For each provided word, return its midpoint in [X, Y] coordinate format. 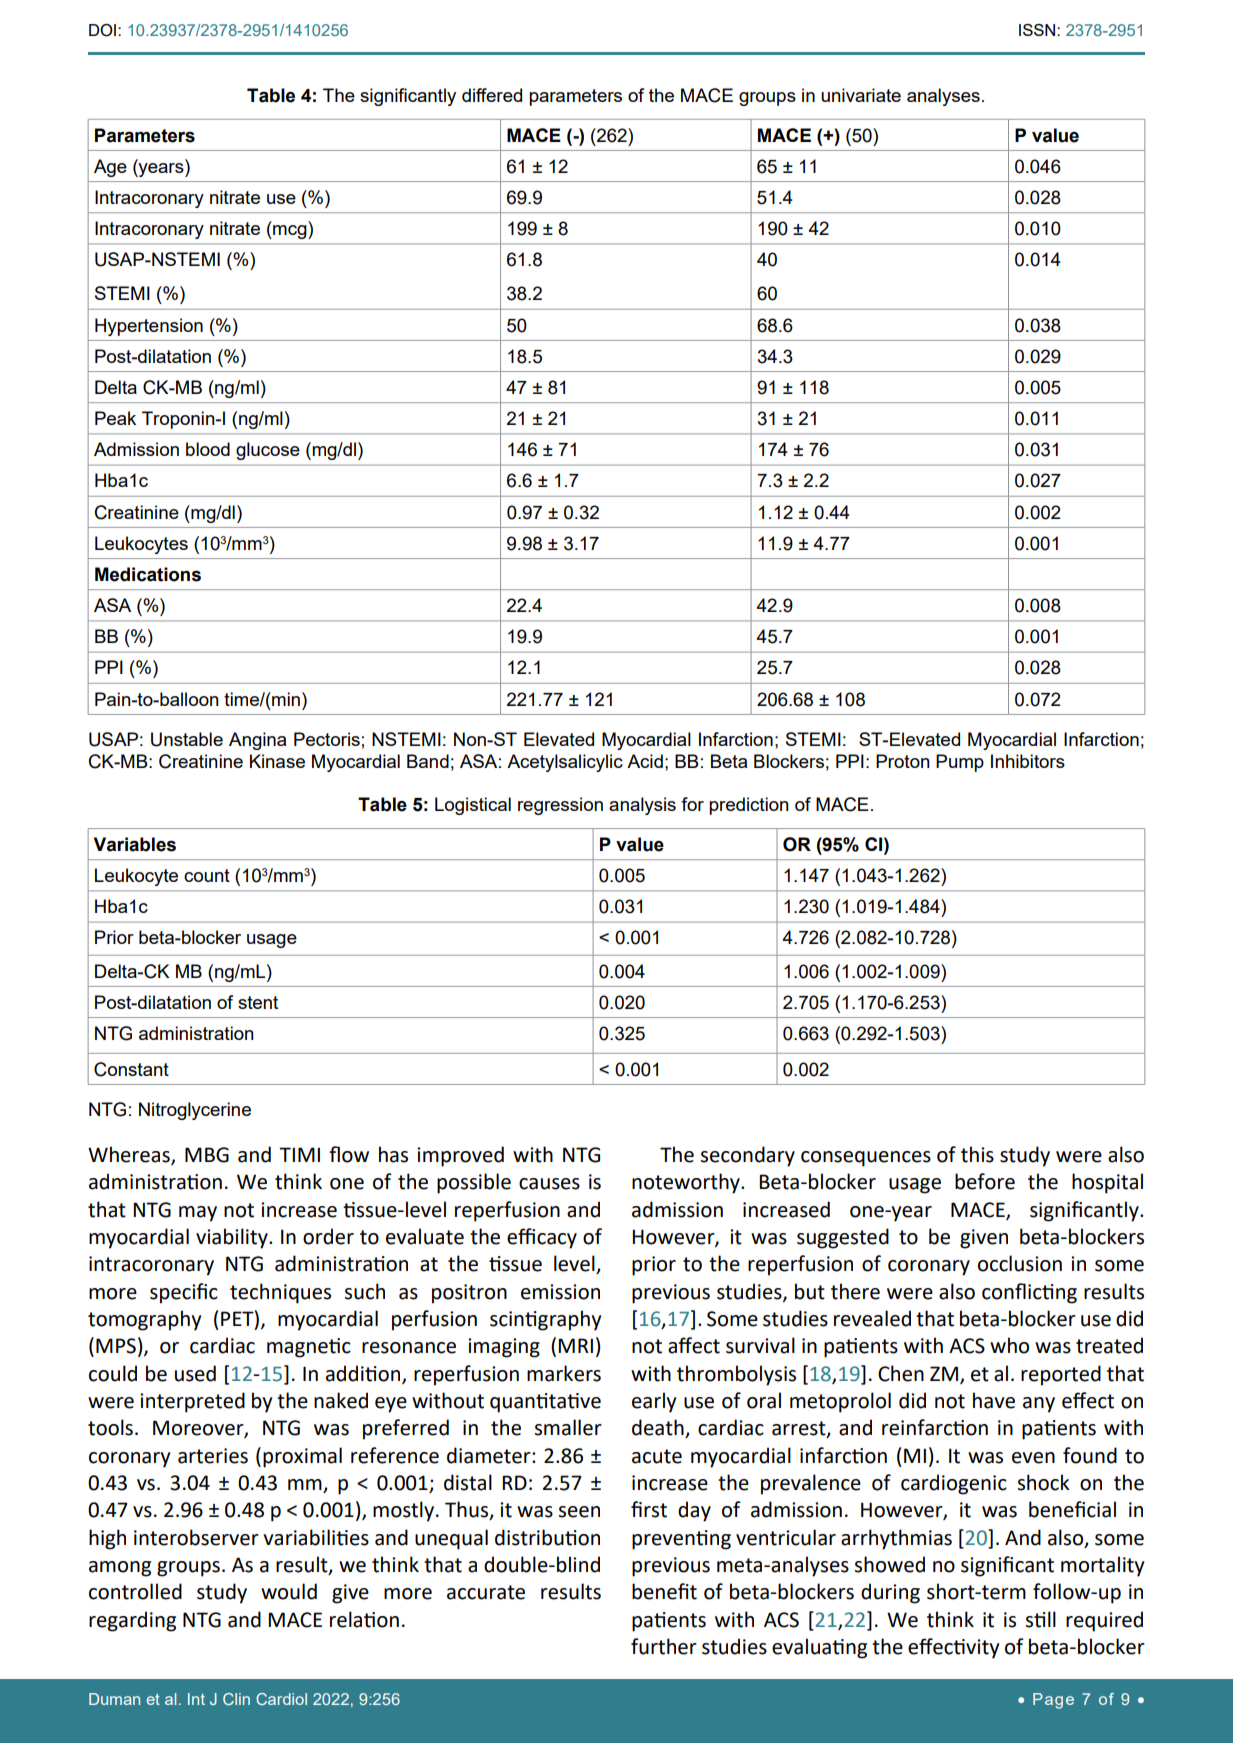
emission [560, 1292]
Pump [960, 763]
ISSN [1038, 30]
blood [208, 449]
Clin [236, 1699]
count [207, 875]
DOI [104, 30]
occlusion [1020, 1263]
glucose [268, 451]
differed [492, 95]
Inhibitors [1028, 761]
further [664, 1646]
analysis [642, 806]
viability [233, 1238]
